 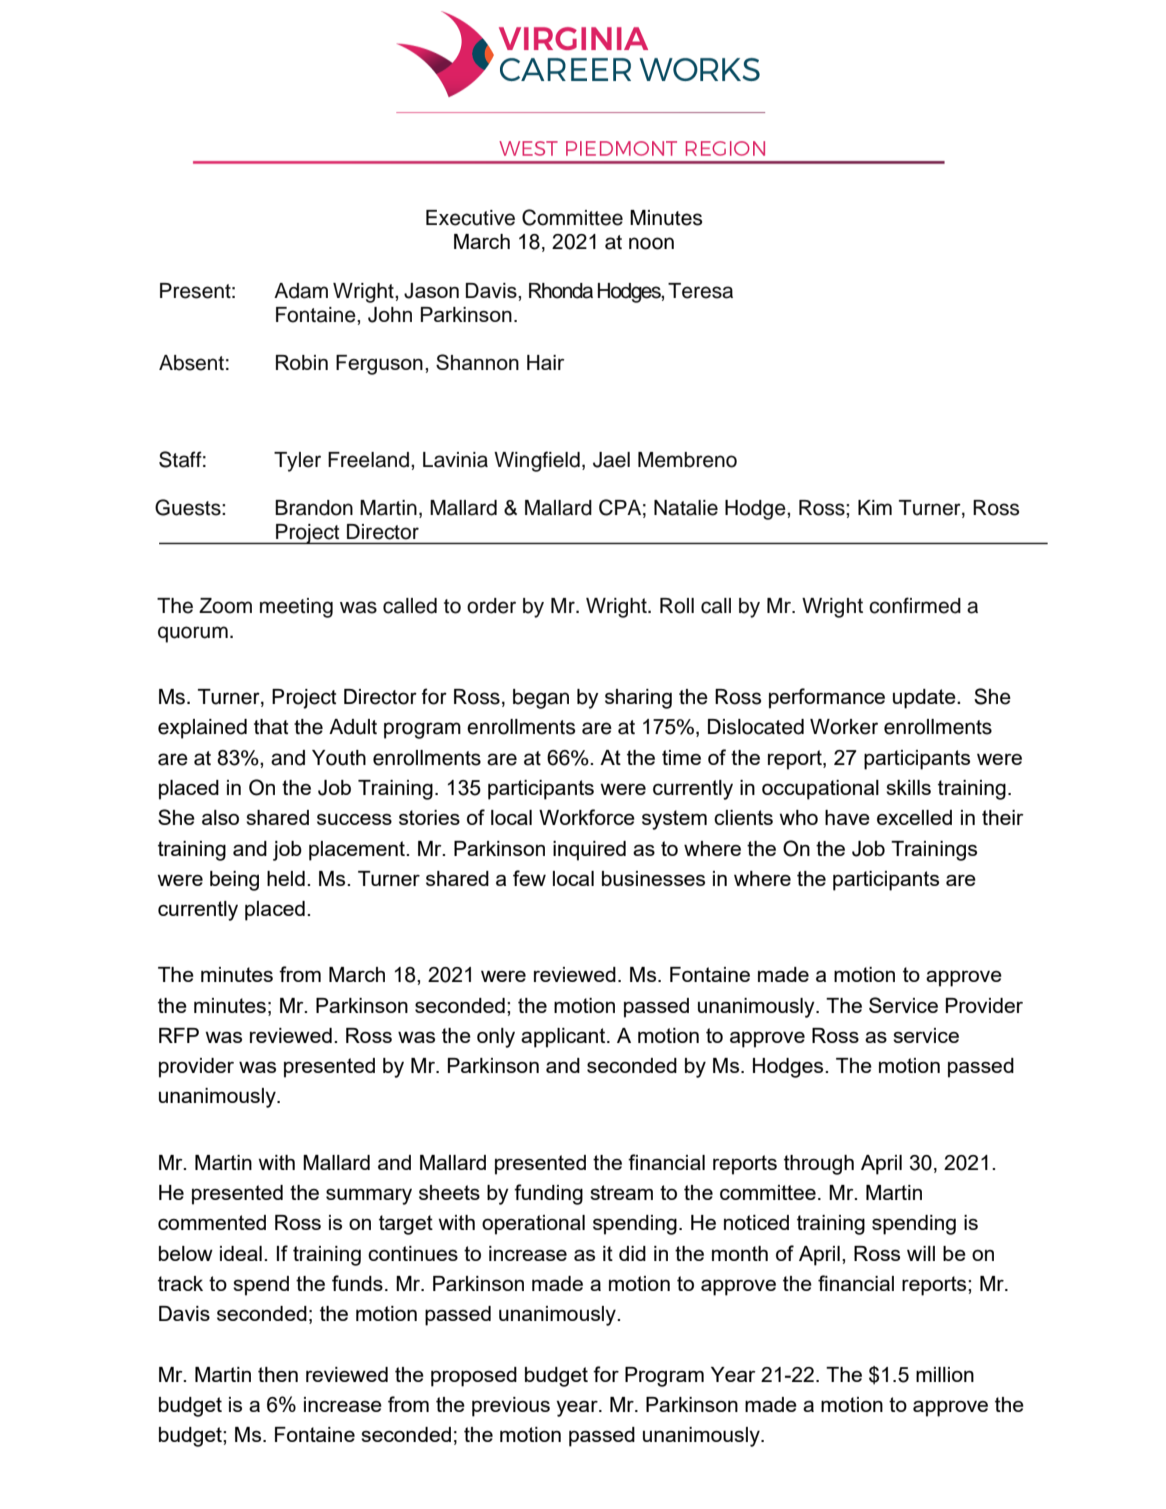 I want to click on Rhonda, so click(x=561, y=291).
